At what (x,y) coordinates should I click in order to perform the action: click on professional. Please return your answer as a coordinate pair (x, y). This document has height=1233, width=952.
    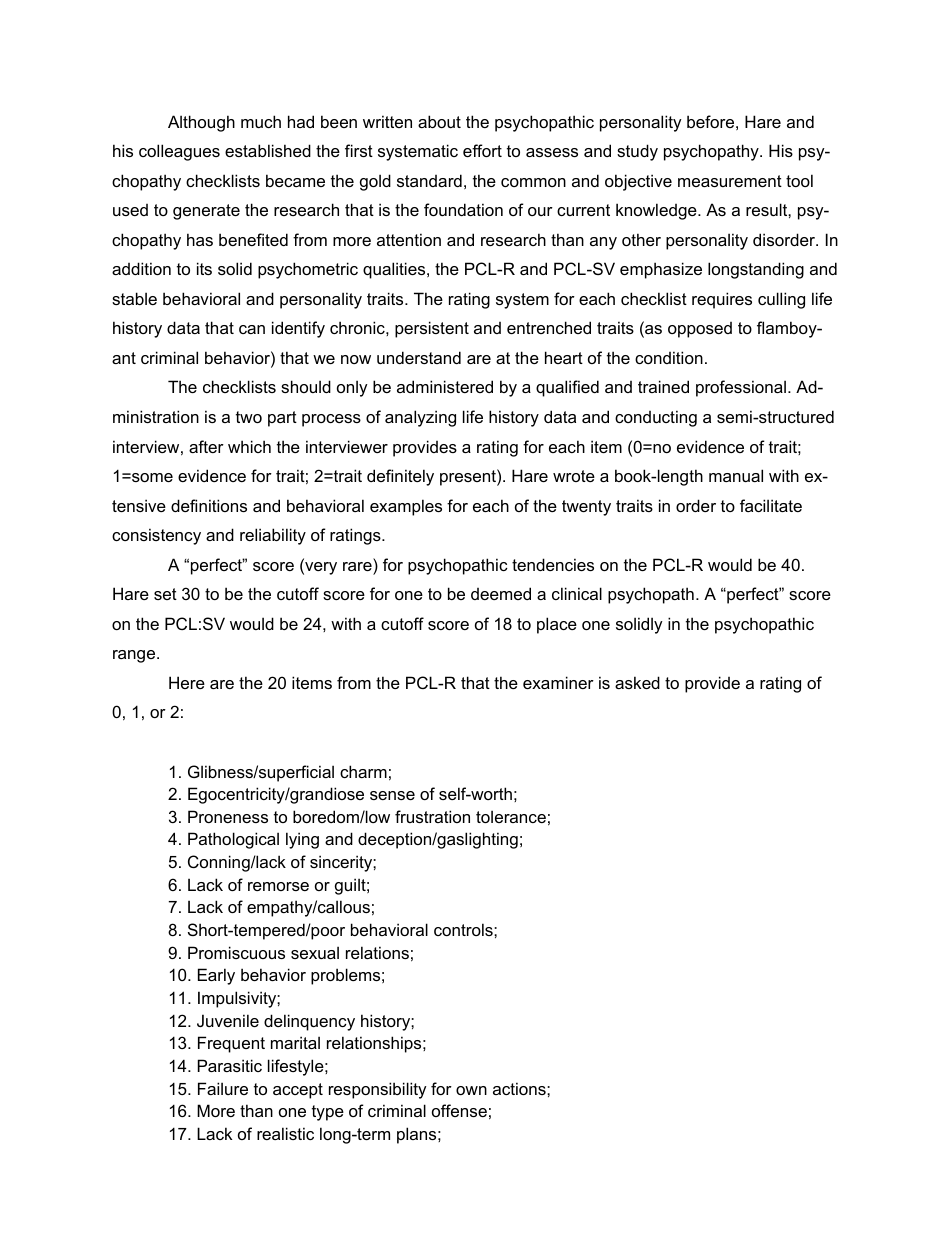
    Looking at the image, I should click on (741, 388).
